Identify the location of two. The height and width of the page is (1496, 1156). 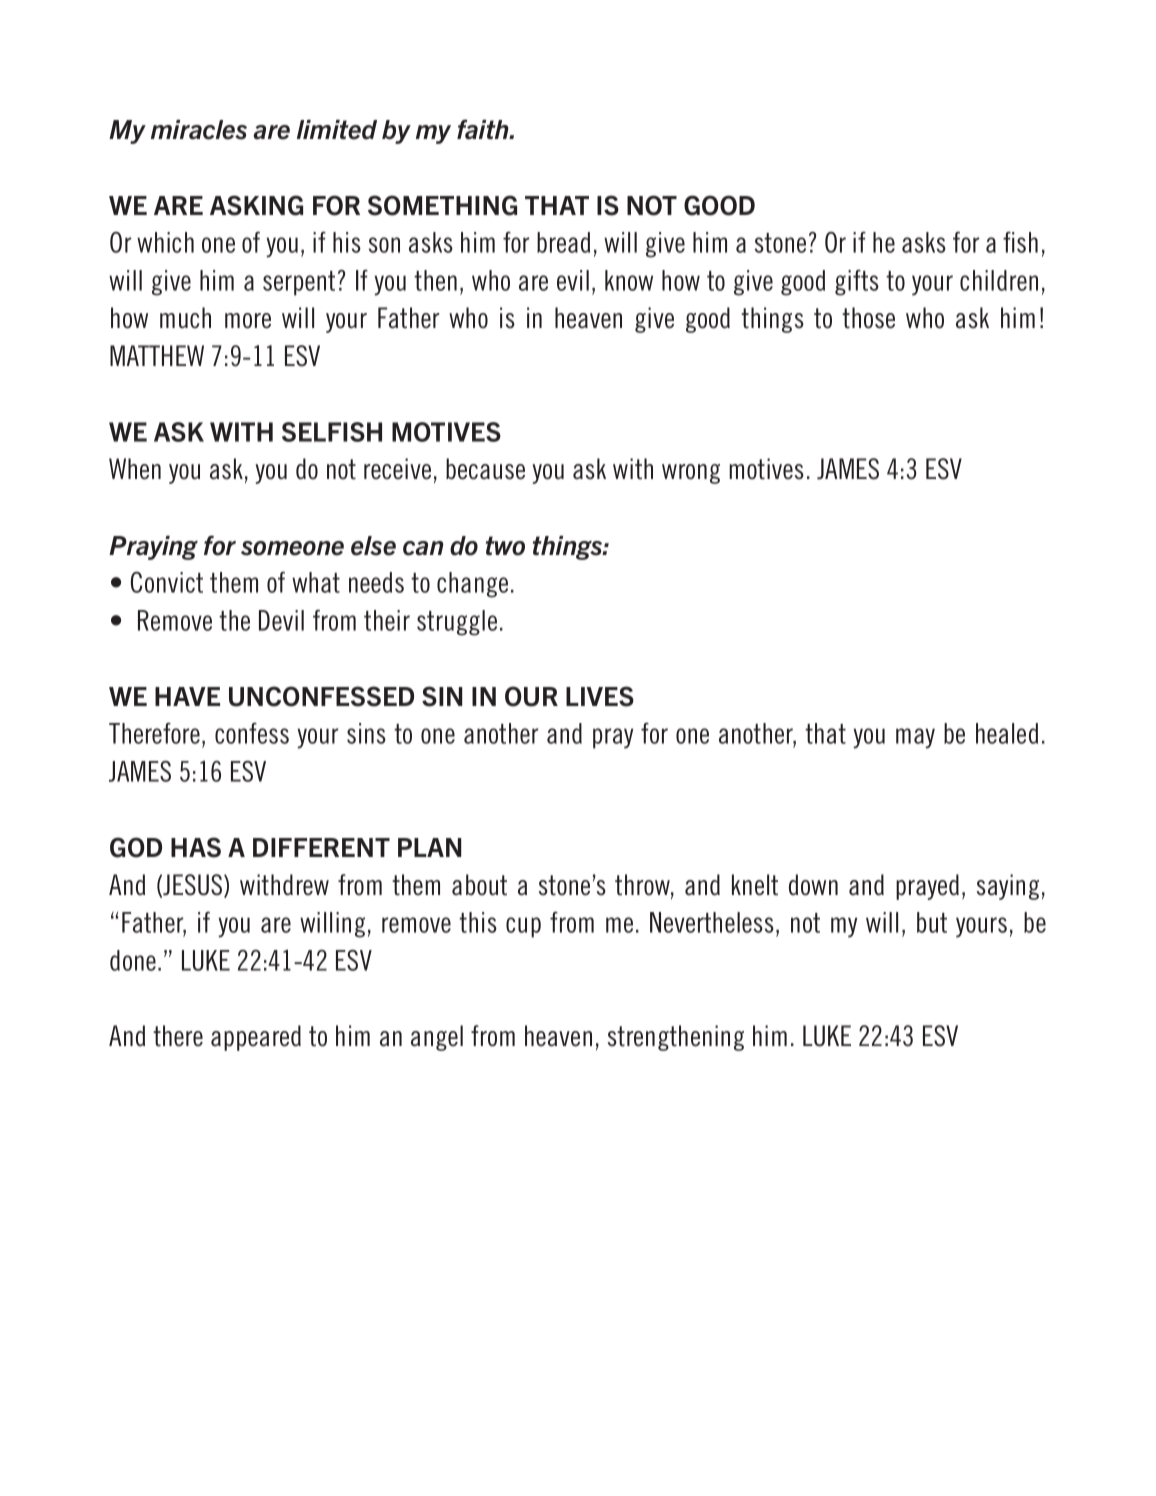
(505, 546).
